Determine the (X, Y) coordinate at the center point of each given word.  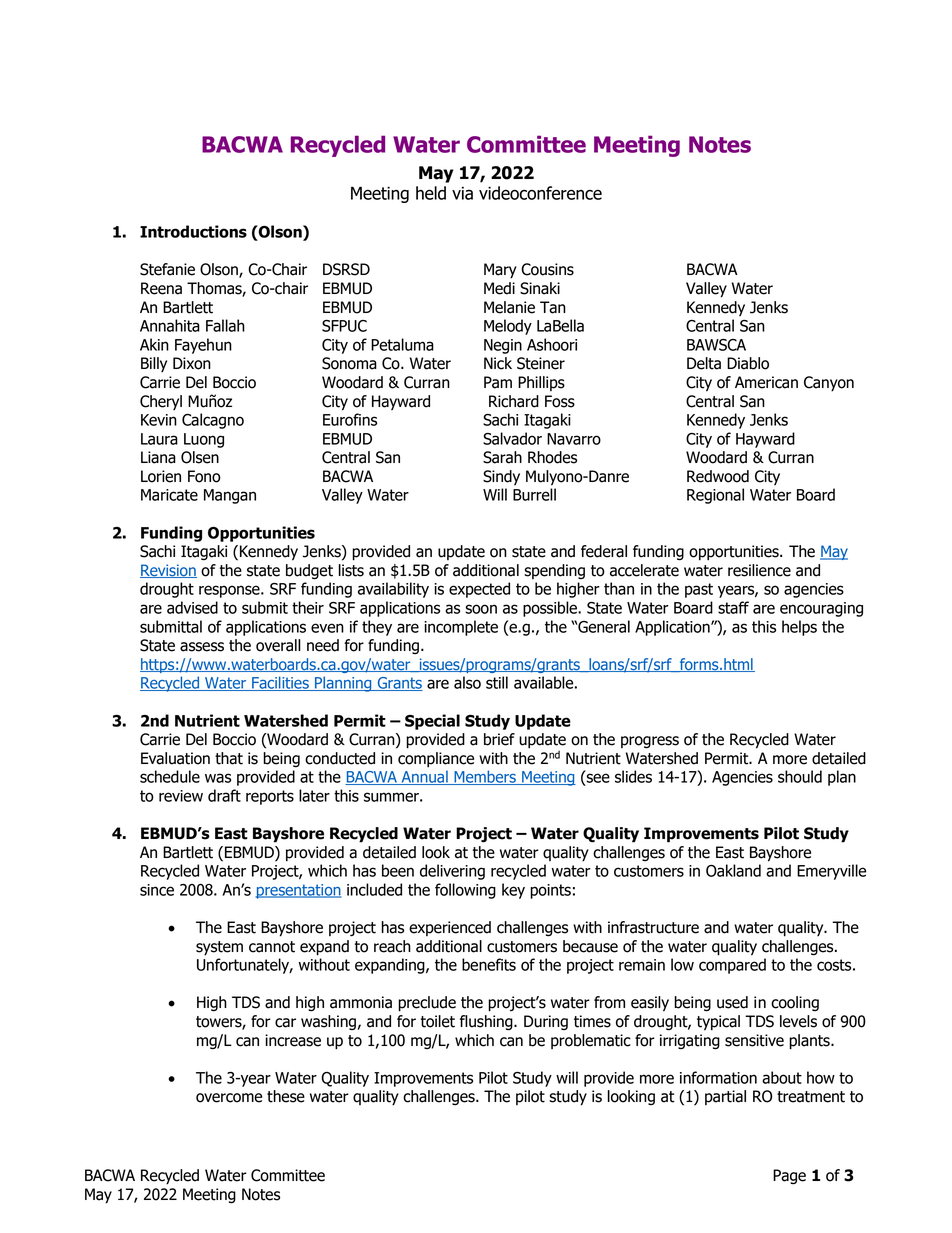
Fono (204, 476)
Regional (715, 496)
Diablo (748, 363)
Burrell (534, 494)
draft (224, 795)
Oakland (733, 870)
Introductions (193, 231)
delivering (452, 872)
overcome (229, 1098)
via (462, 193)
